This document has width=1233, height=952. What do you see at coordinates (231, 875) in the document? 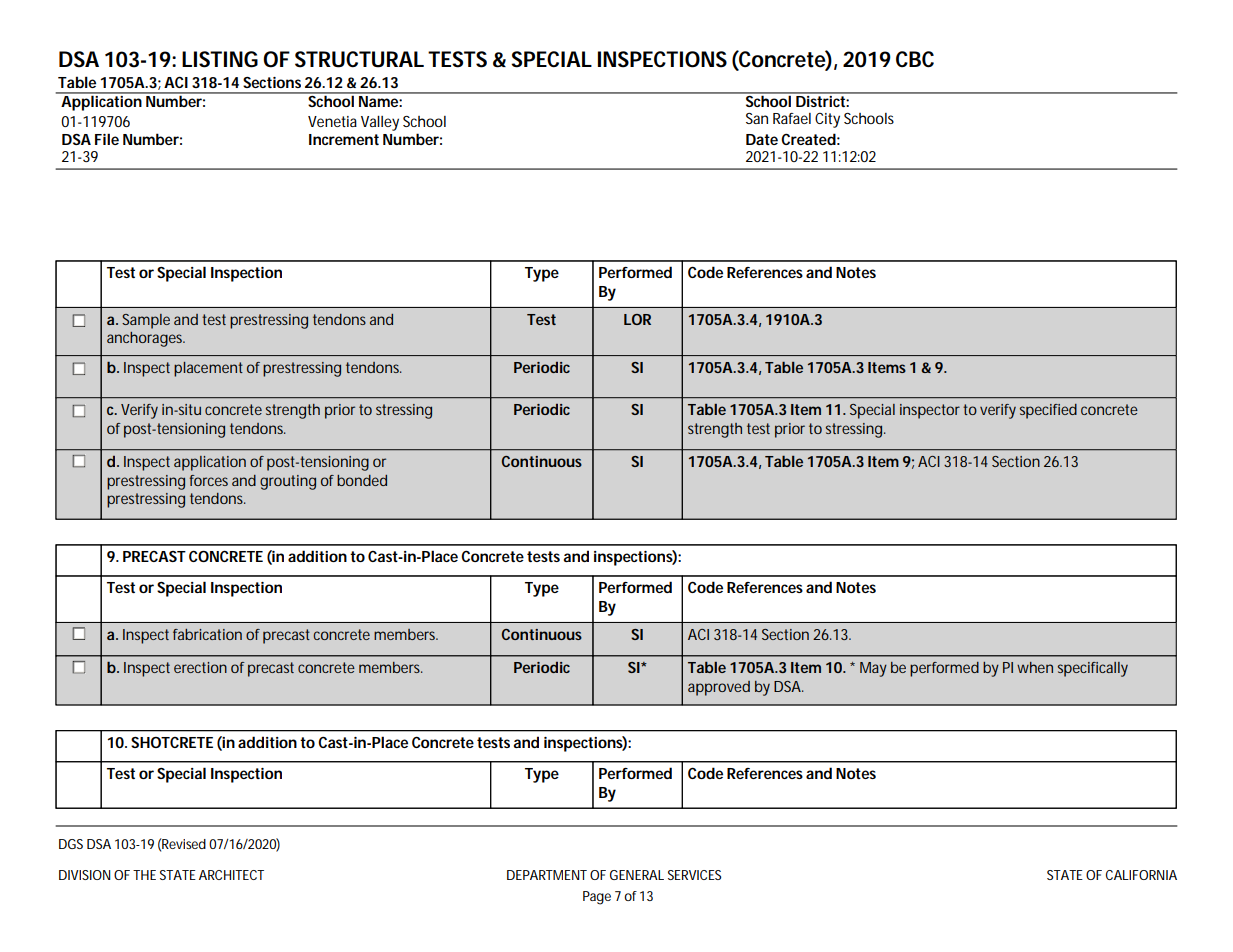
I see `ARCHITECT` at bounding box center [231, 875].
